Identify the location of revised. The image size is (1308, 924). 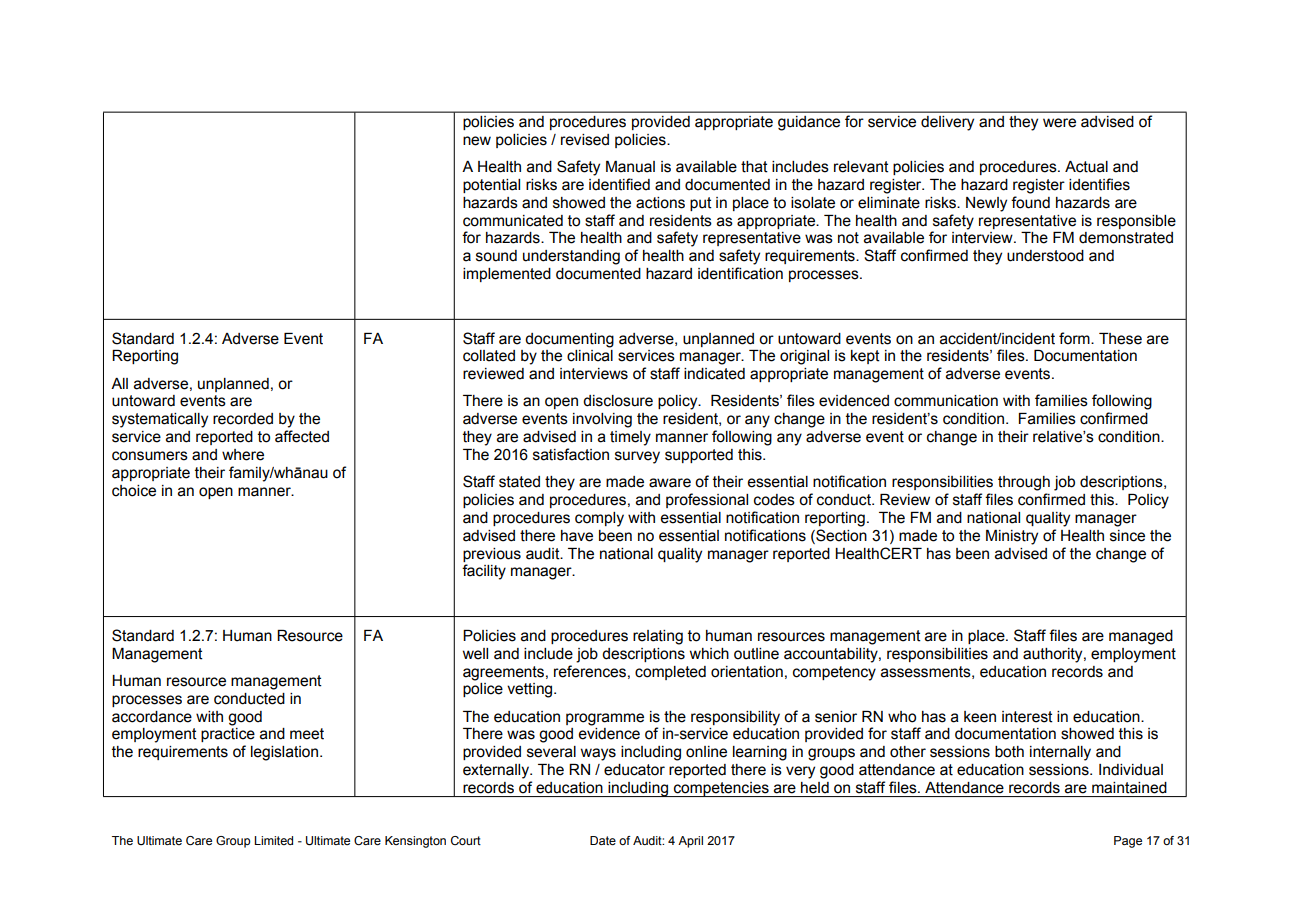
(585, 140).
